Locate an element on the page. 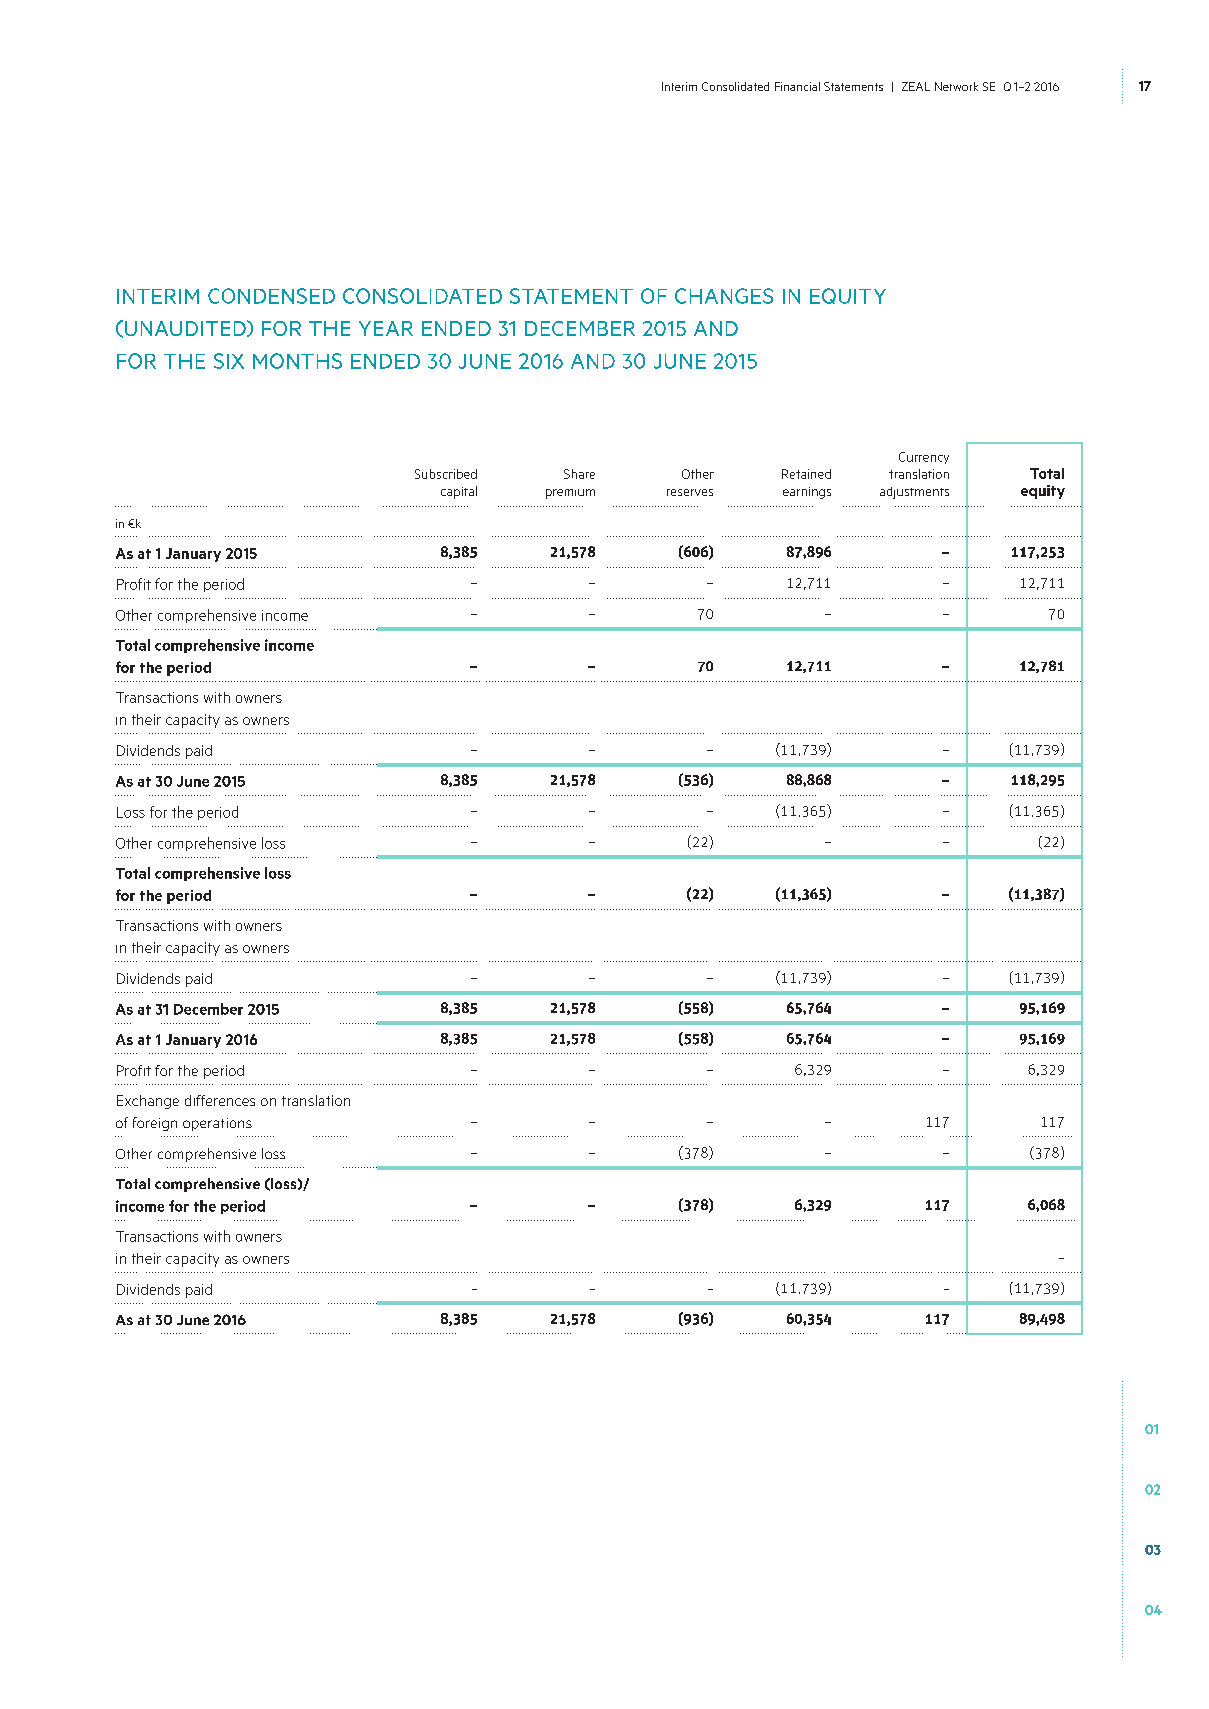  Currency is located at coordinates (924, 458).
